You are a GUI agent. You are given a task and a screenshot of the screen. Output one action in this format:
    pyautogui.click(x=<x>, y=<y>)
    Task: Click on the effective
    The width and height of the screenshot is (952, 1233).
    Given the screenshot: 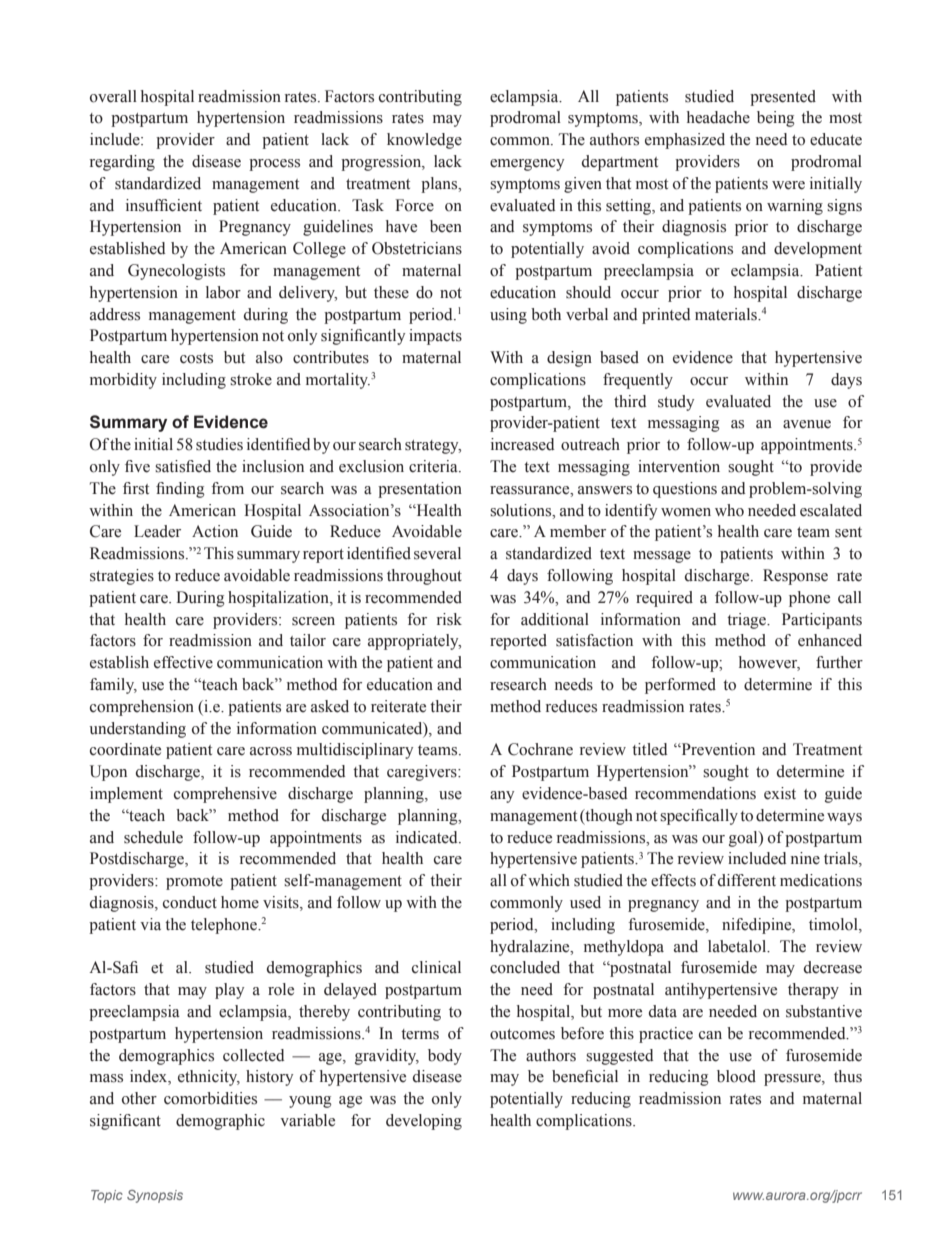 What is the action you would take?
    pyautogui.click(x=183, y=662)
